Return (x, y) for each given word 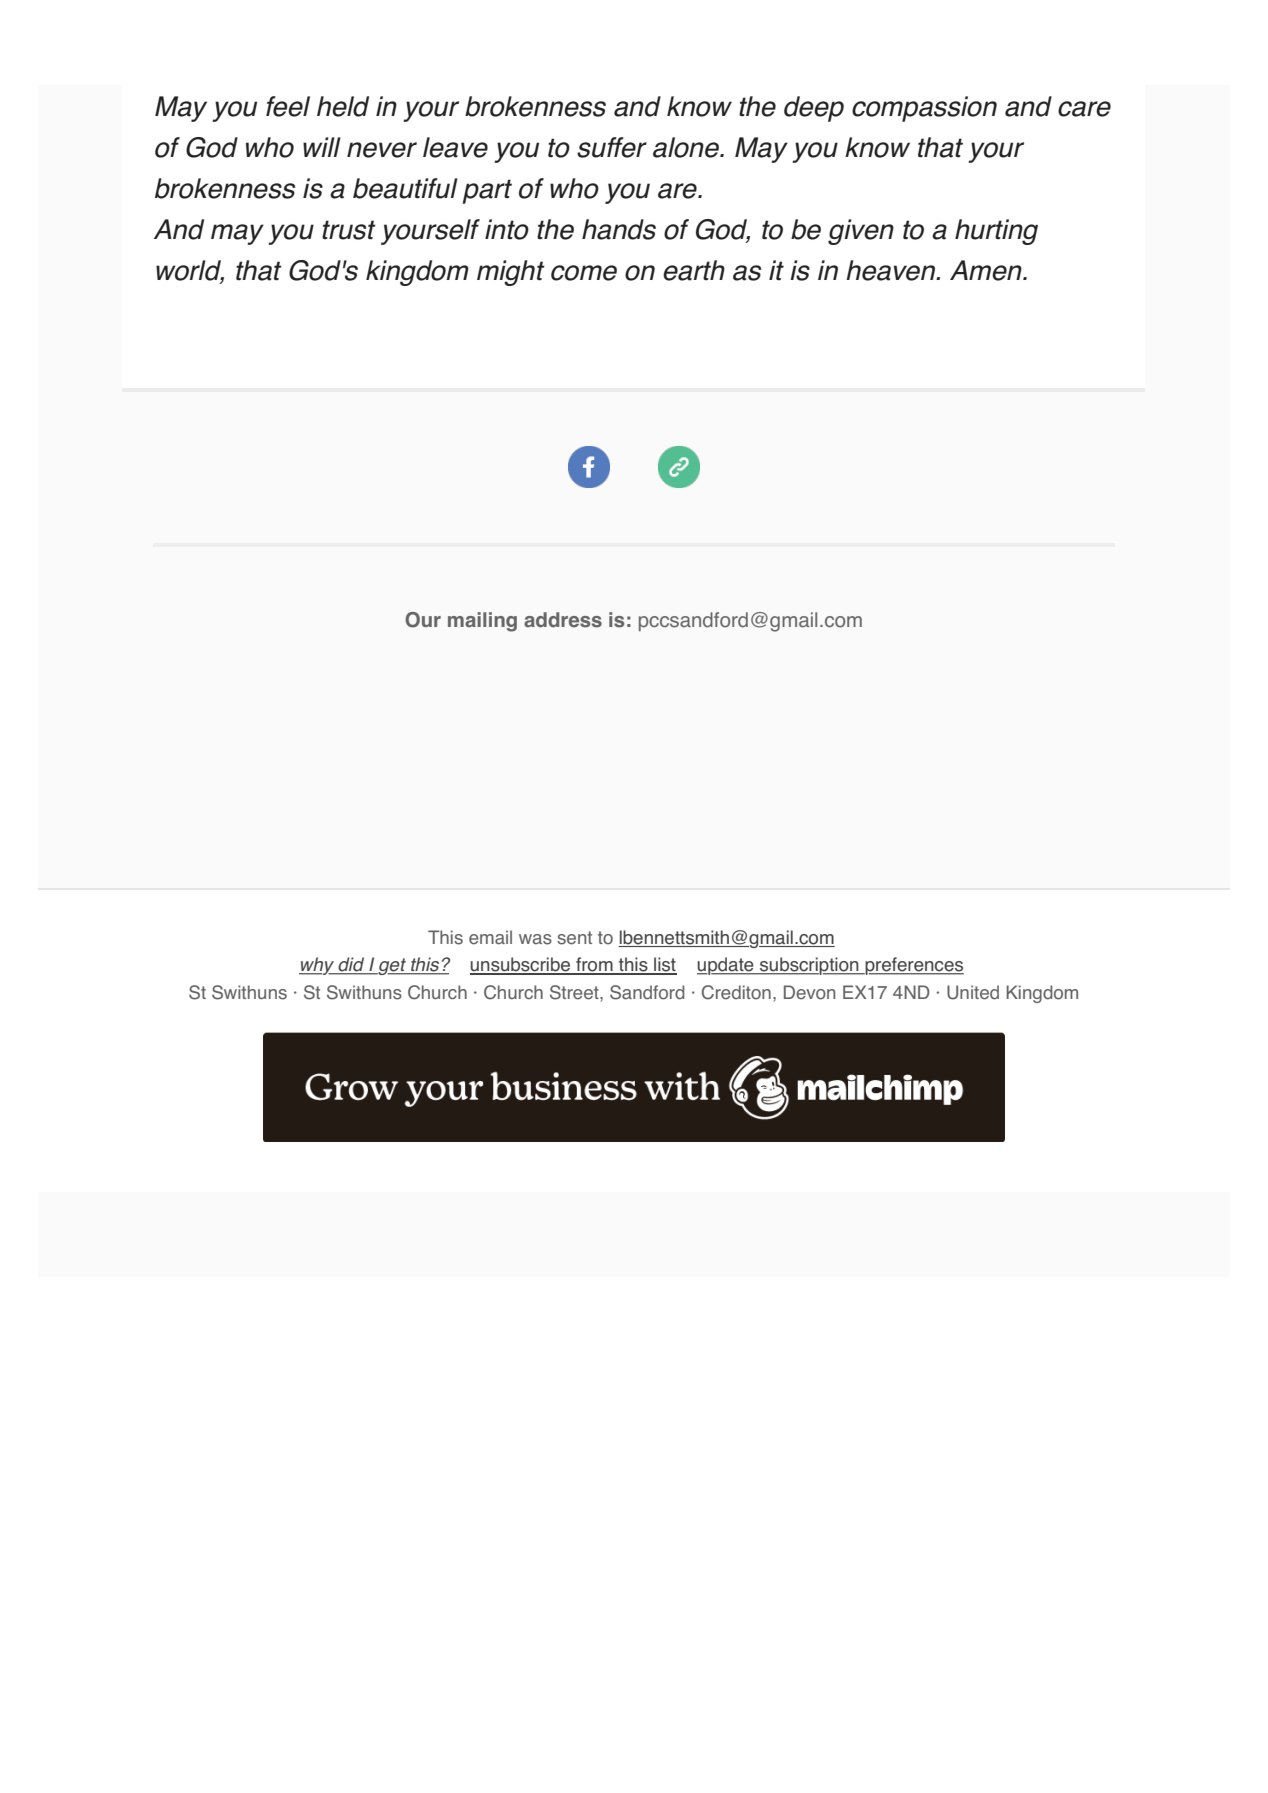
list (664, 965)
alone (687, 147)
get (392, 966)
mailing (482, 622)
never (382, 150)
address (563, 620)
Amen (987, 270)
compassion (924, 109)
